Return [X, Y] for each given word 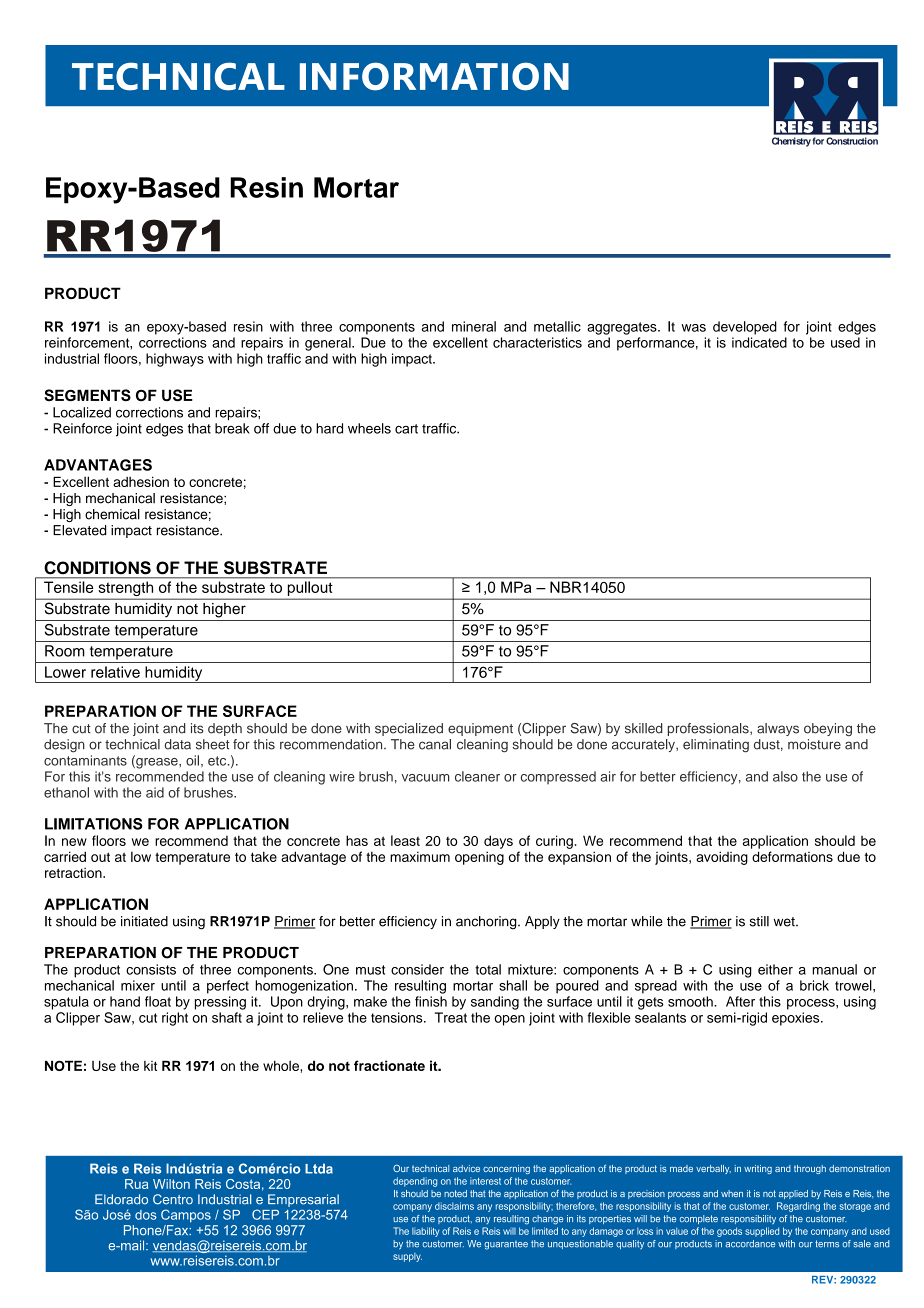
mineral [474, 326]
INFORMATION [434, 76]
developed [745, 328]
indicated [759, 342]
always [778, 729]
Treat [451, 1017]
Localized [82, 412]
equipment [480, 729]
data [178, 744]
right [175, 1019]
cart [406, 429]
